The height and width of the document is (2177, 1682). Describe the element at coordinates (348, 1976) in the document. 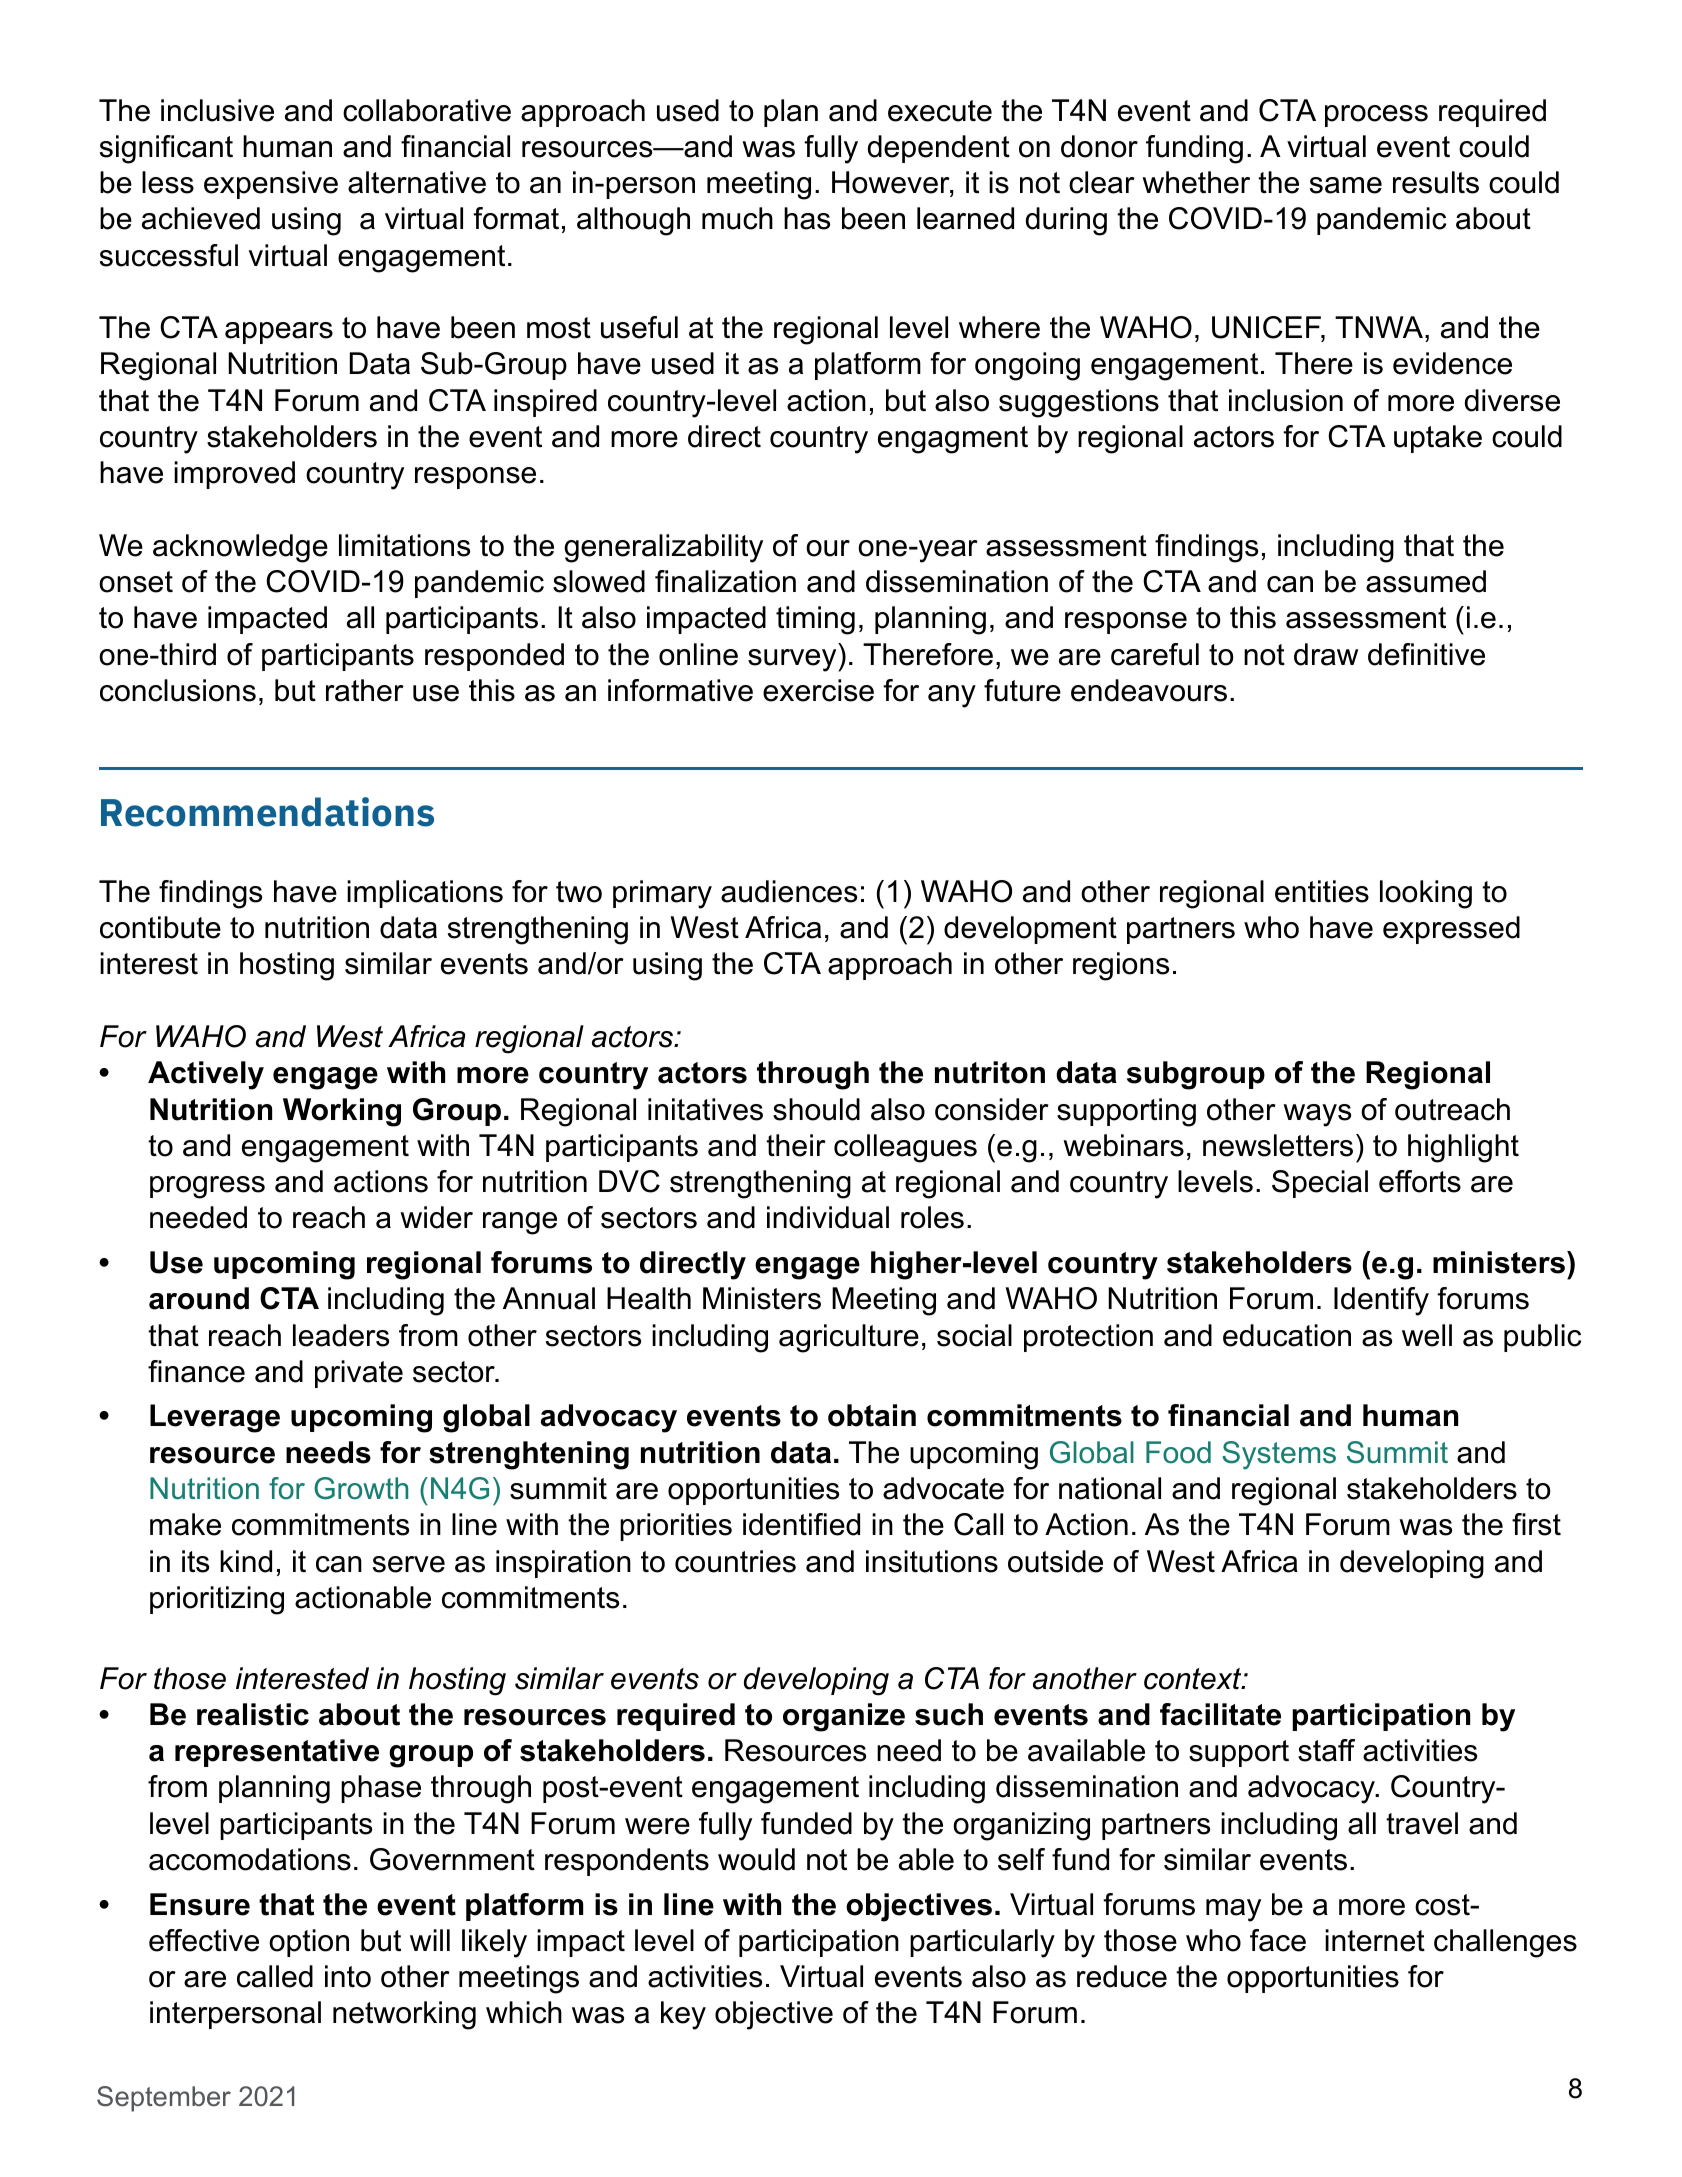

I see `into` at that location.
